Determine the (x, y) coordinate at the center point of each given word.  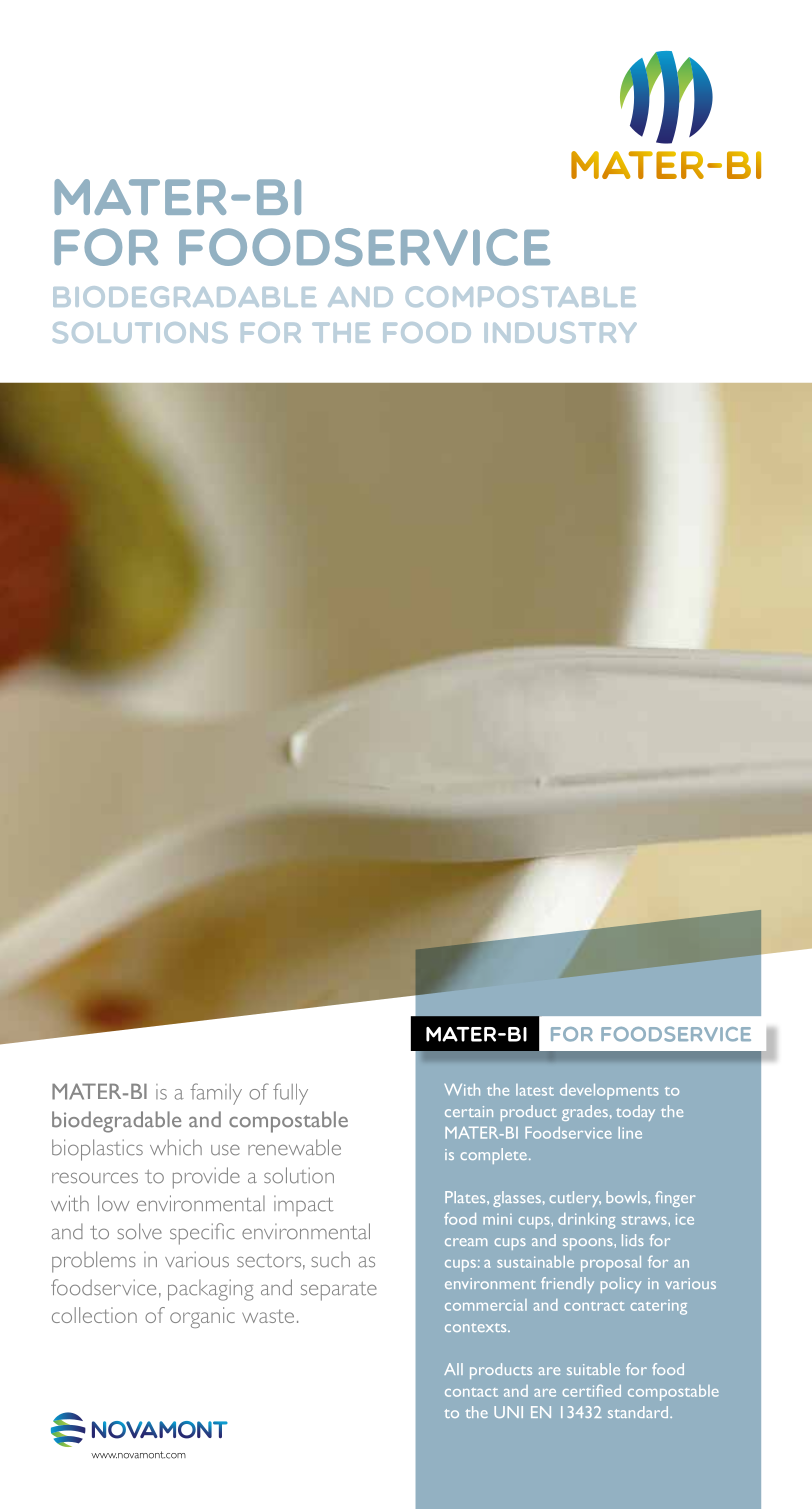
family (216, 1094)
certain (469, 1111)
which (176, 1147)
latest (535, 1090)
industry (560, 332)
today (635, 1113)
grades (585, 1113)
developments (609, 1092)
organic (202, 1317)
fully (290, 1094)
